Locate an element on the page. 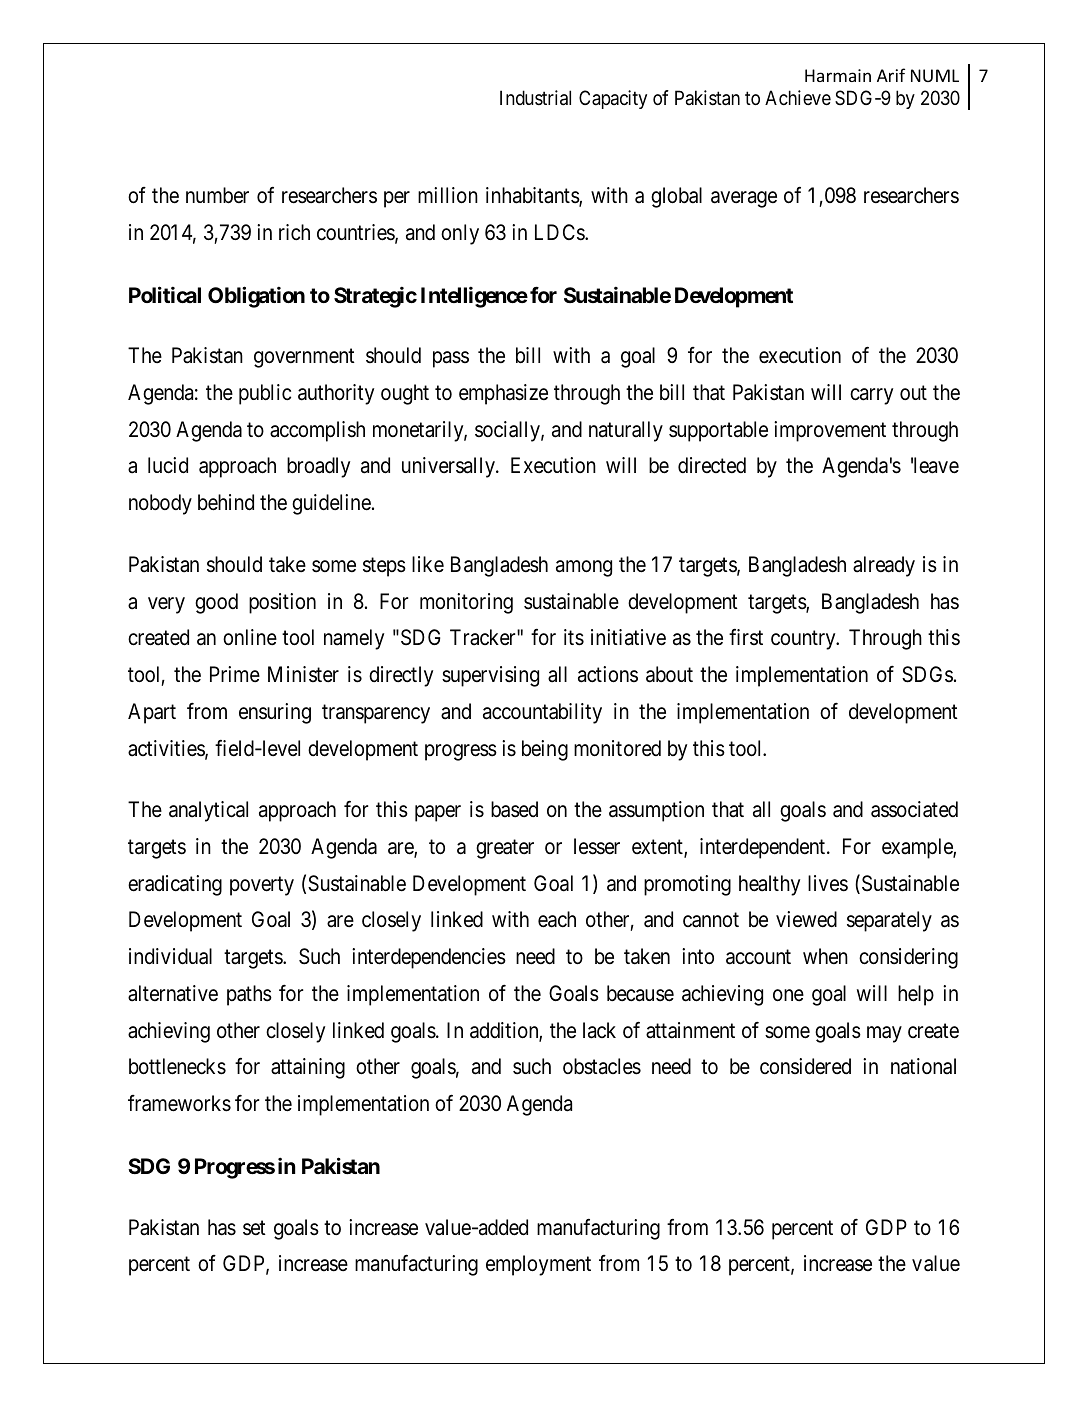  supervising is located at coordinates (490, 676).
